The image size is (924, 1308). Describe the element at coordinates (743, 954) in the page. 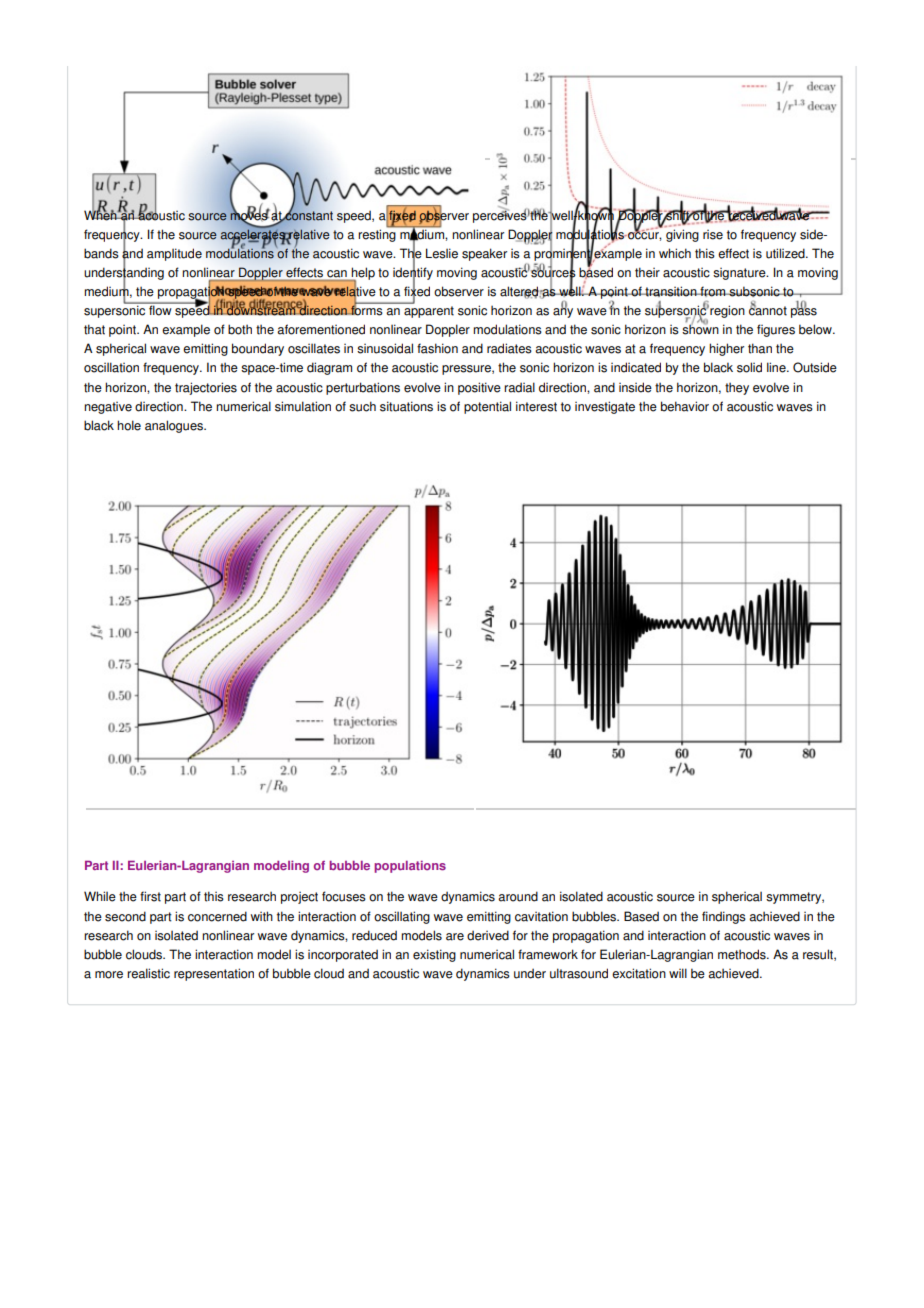

I see `methods` at that location.
